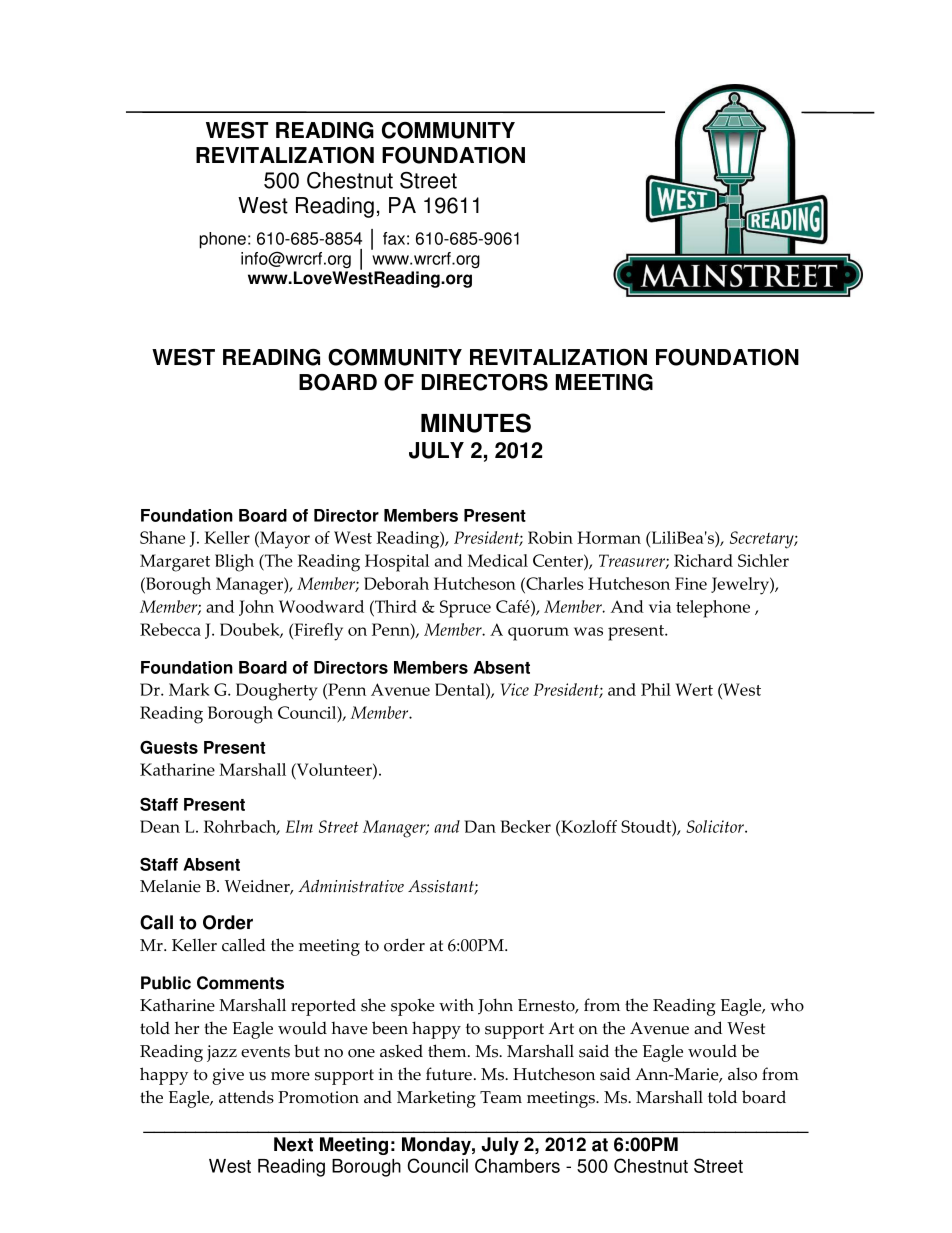 This screenshot has width=952, height=1233. Describe the element at coordinates (162, 537) in the screenshot. I see `Shane` at that location.
